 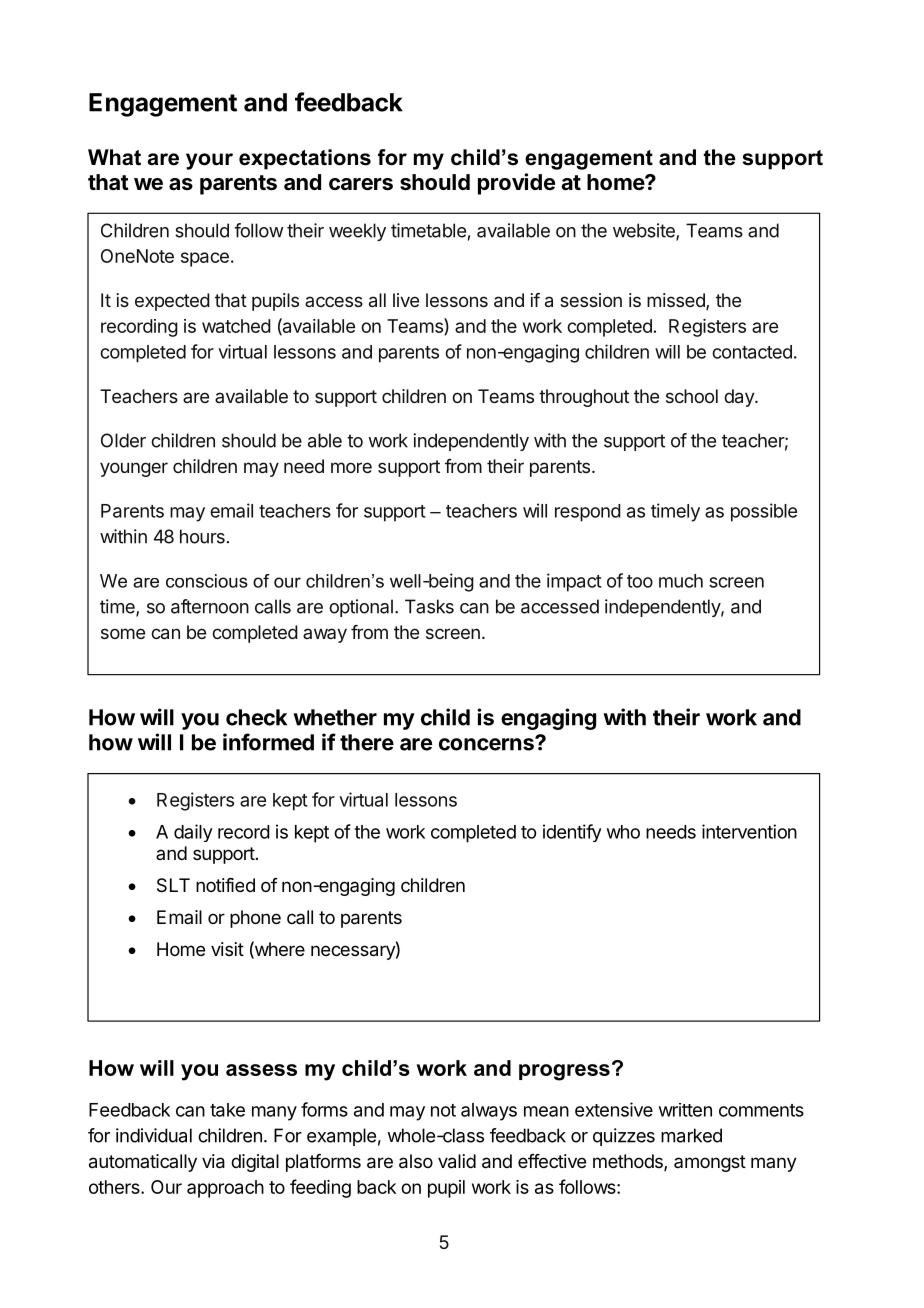 What do you see at coordinates (516, 184) in the image?
I see `provide` at bounding box center [516, 184].
